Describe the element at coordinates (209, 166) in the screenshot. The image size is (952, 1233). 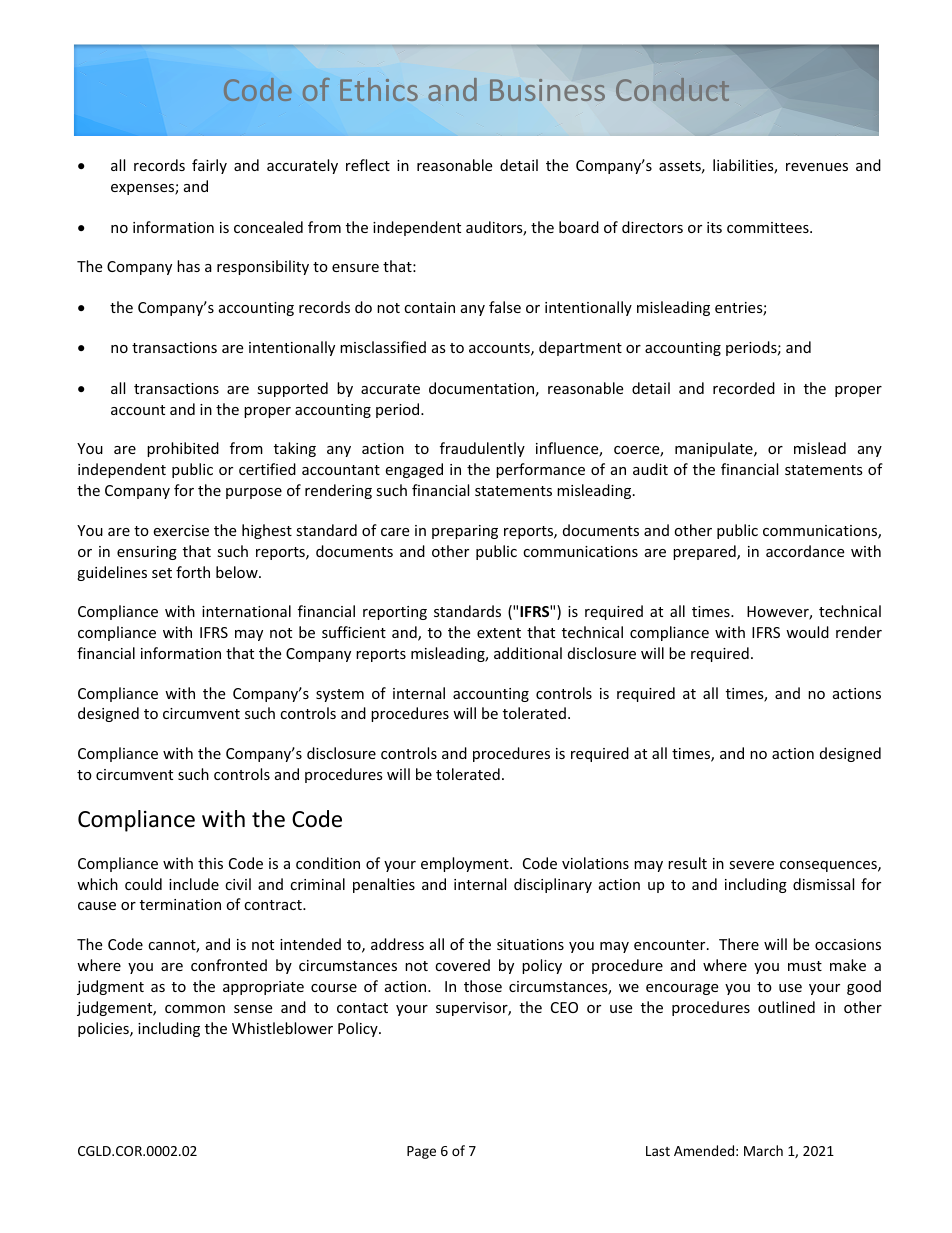
I see `fairly` at that location.
